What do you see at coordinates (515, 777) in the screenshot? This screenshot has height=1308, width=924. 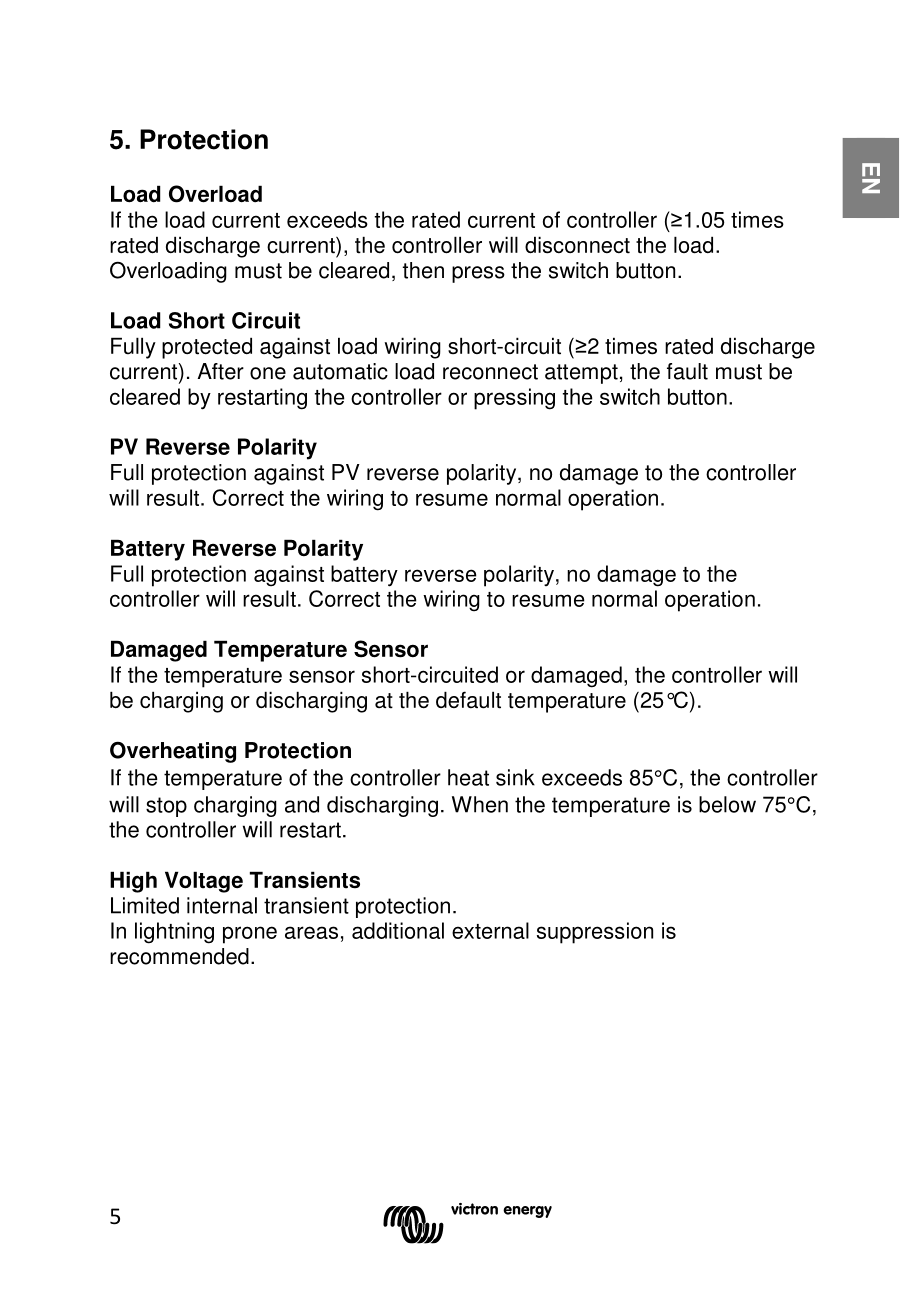 I see `sink` at bounding box center [515, 777].
